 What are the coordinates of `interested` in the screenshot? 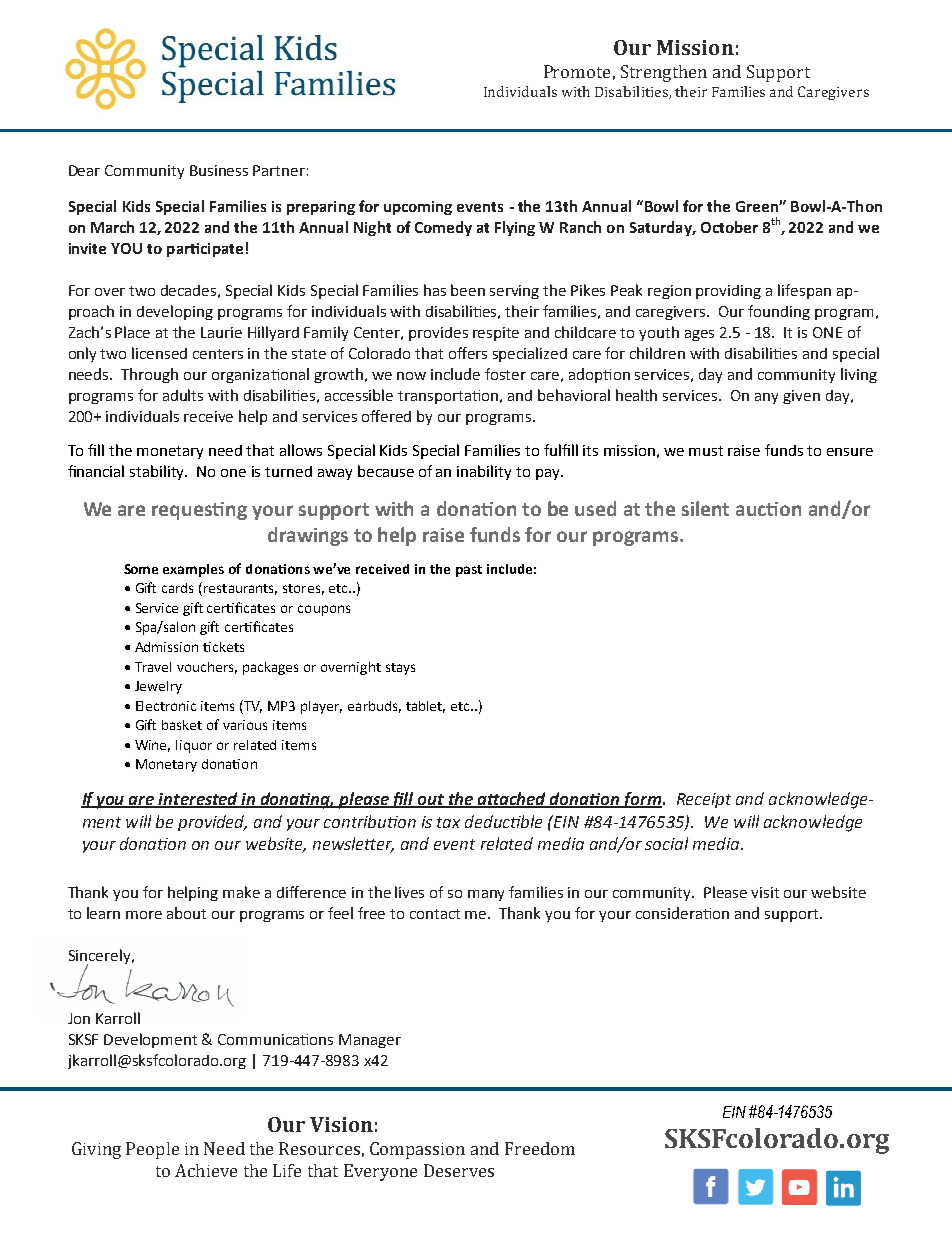 It's located at (199, 799).
